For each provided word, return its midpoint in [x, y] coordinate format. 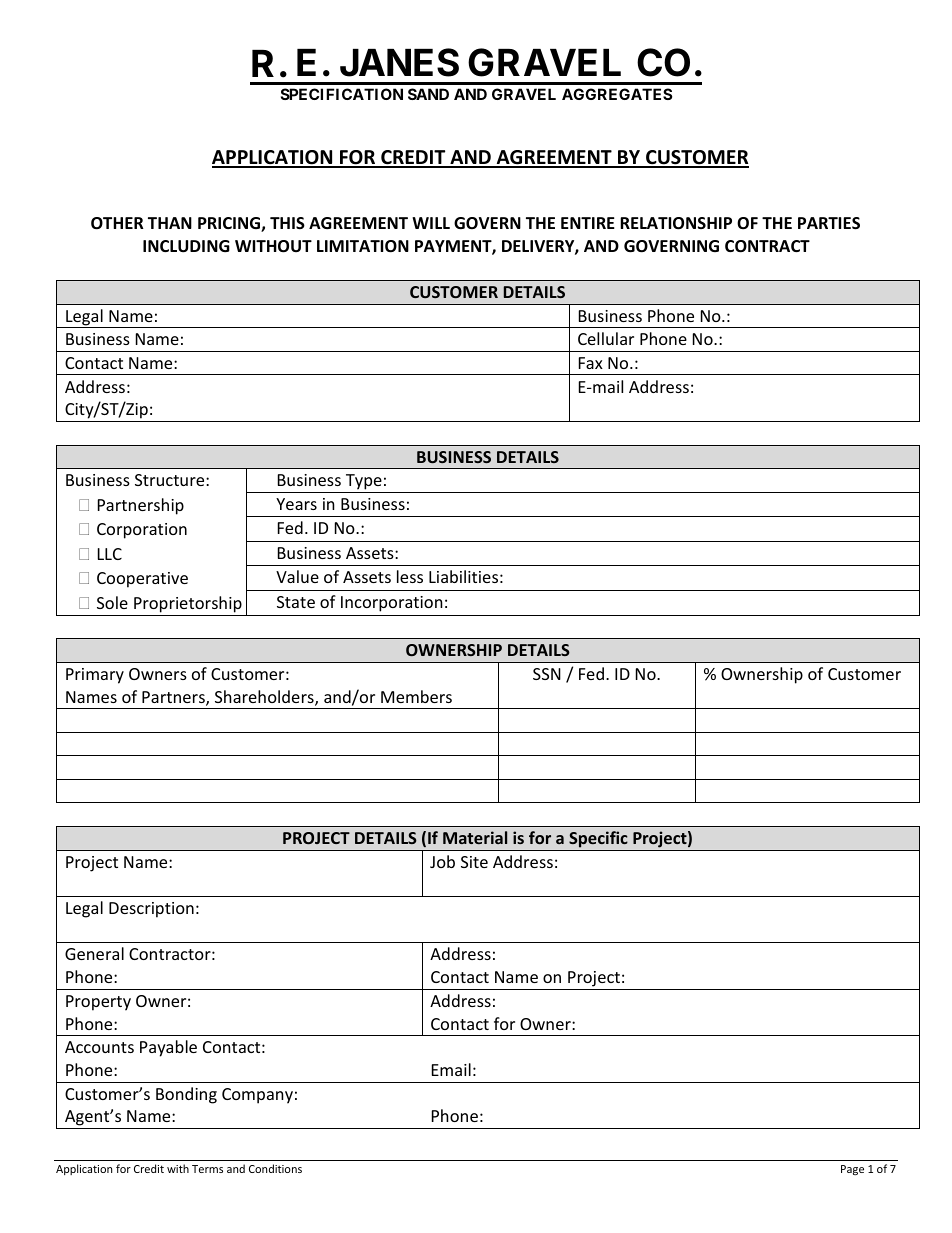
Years [296, 504]
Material [475, 837]
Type [364, 482]
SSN [547, 674]
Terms [207, 1169]
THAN [170, 223]
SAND [428, 94]
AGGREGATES [617, 94]
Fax [591, 363]
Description [151, 910]
